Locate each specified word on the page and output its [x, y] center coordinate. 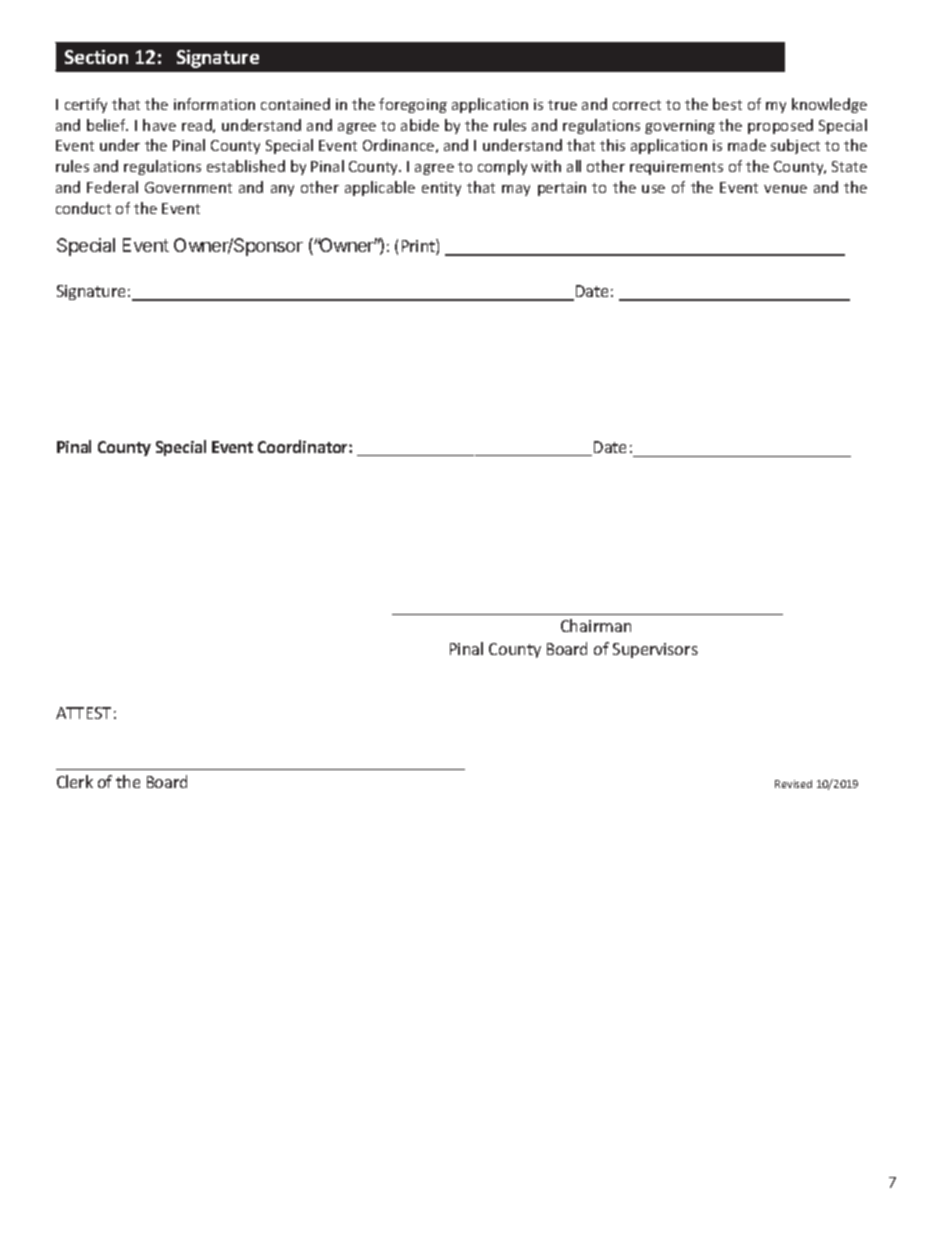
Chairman [596, 625]
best [727, 104]
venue [785, 189]
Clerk [75, 781]
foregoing [413, 105]
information [214, 104]
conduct [83, 208]
